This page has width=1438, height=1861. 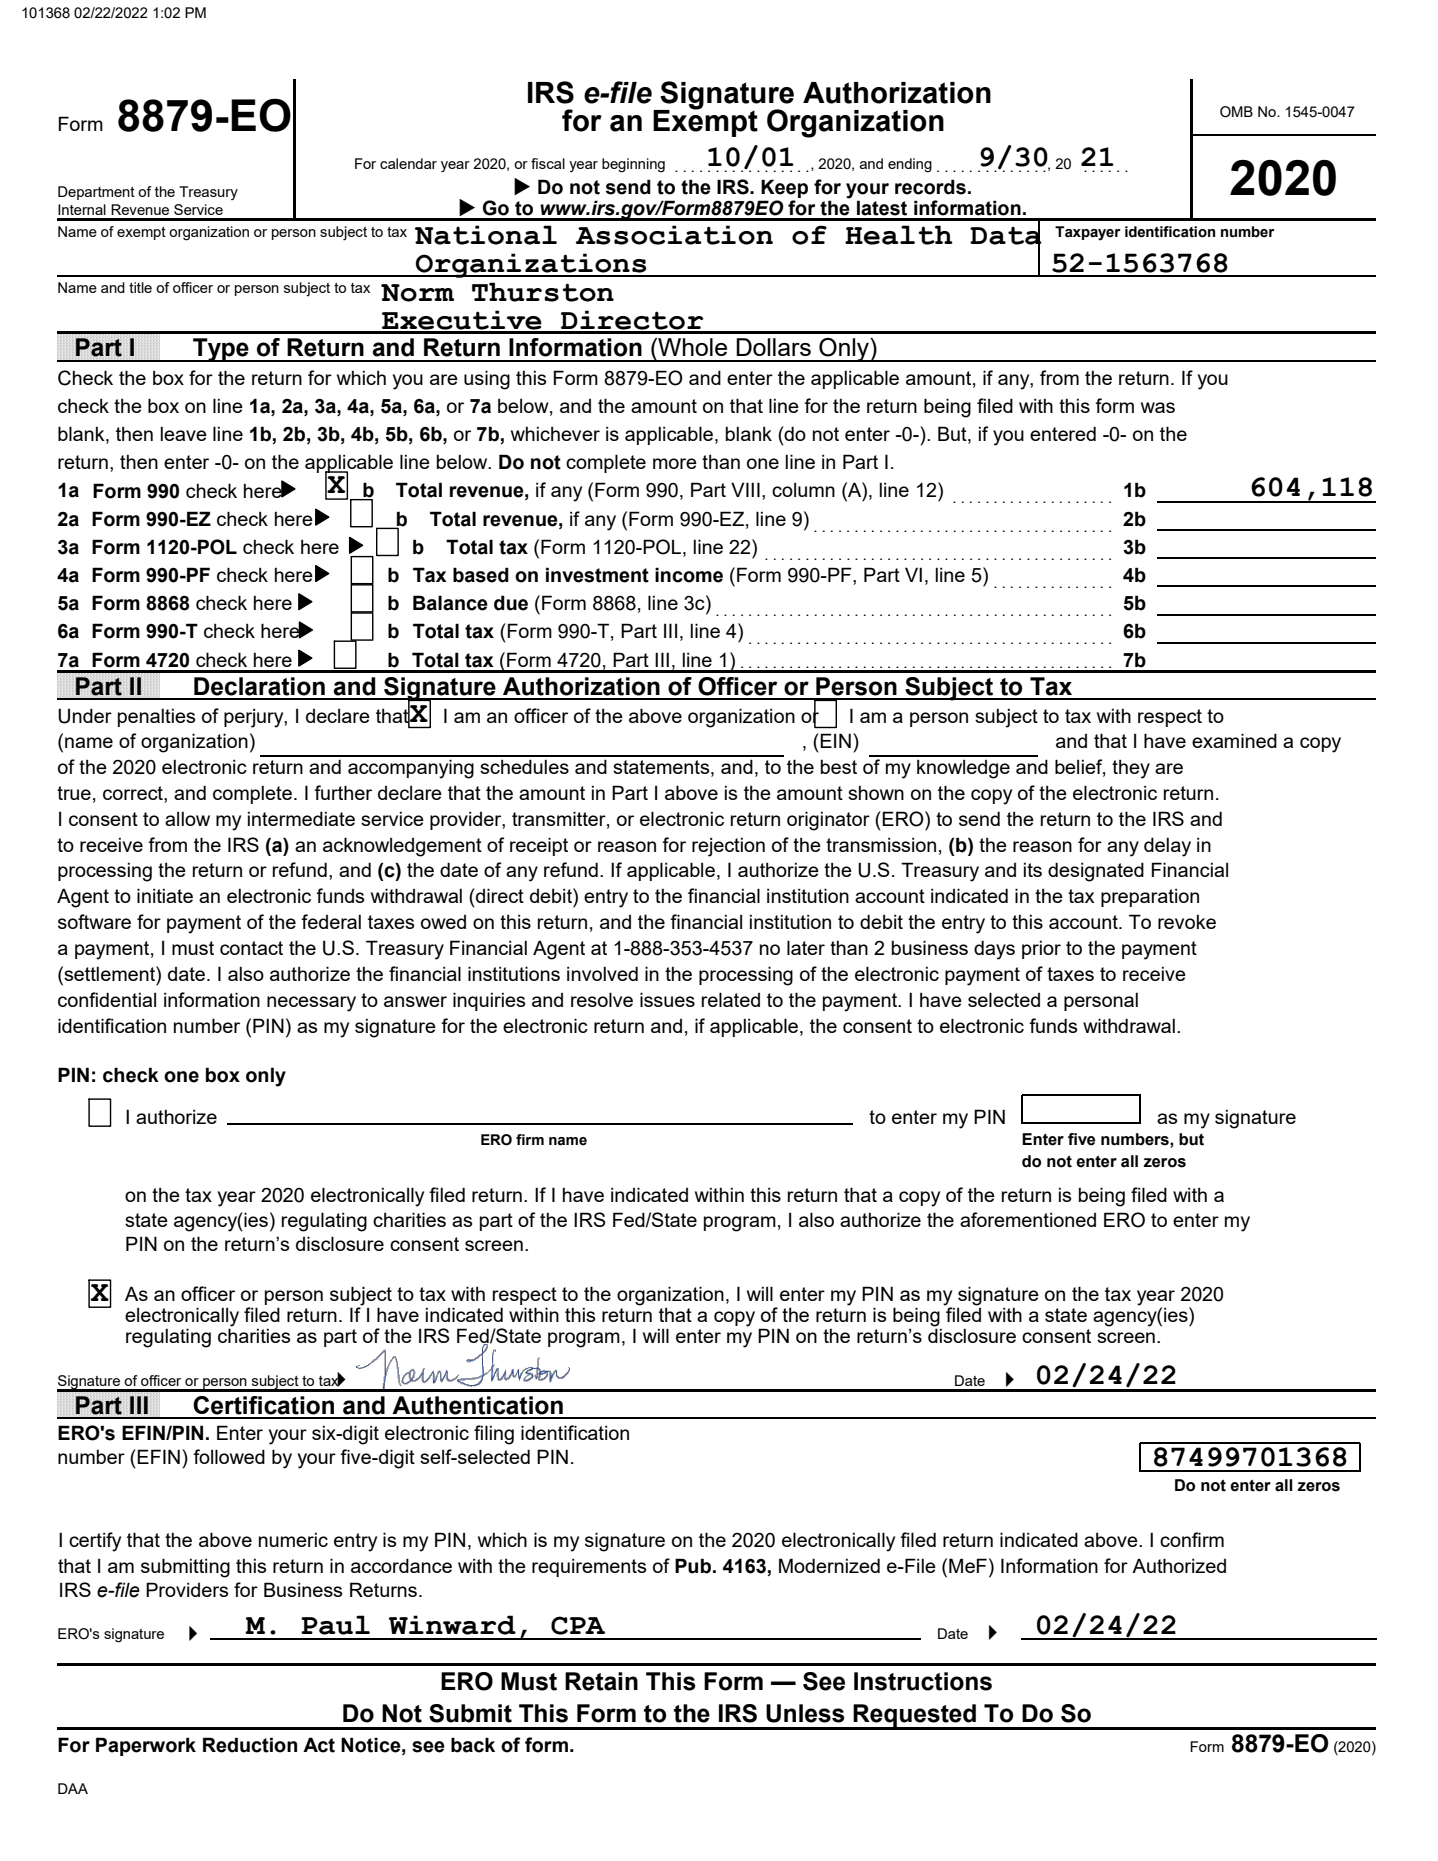 I want to click on aforementioned, so click(x=1028, y=1219).
